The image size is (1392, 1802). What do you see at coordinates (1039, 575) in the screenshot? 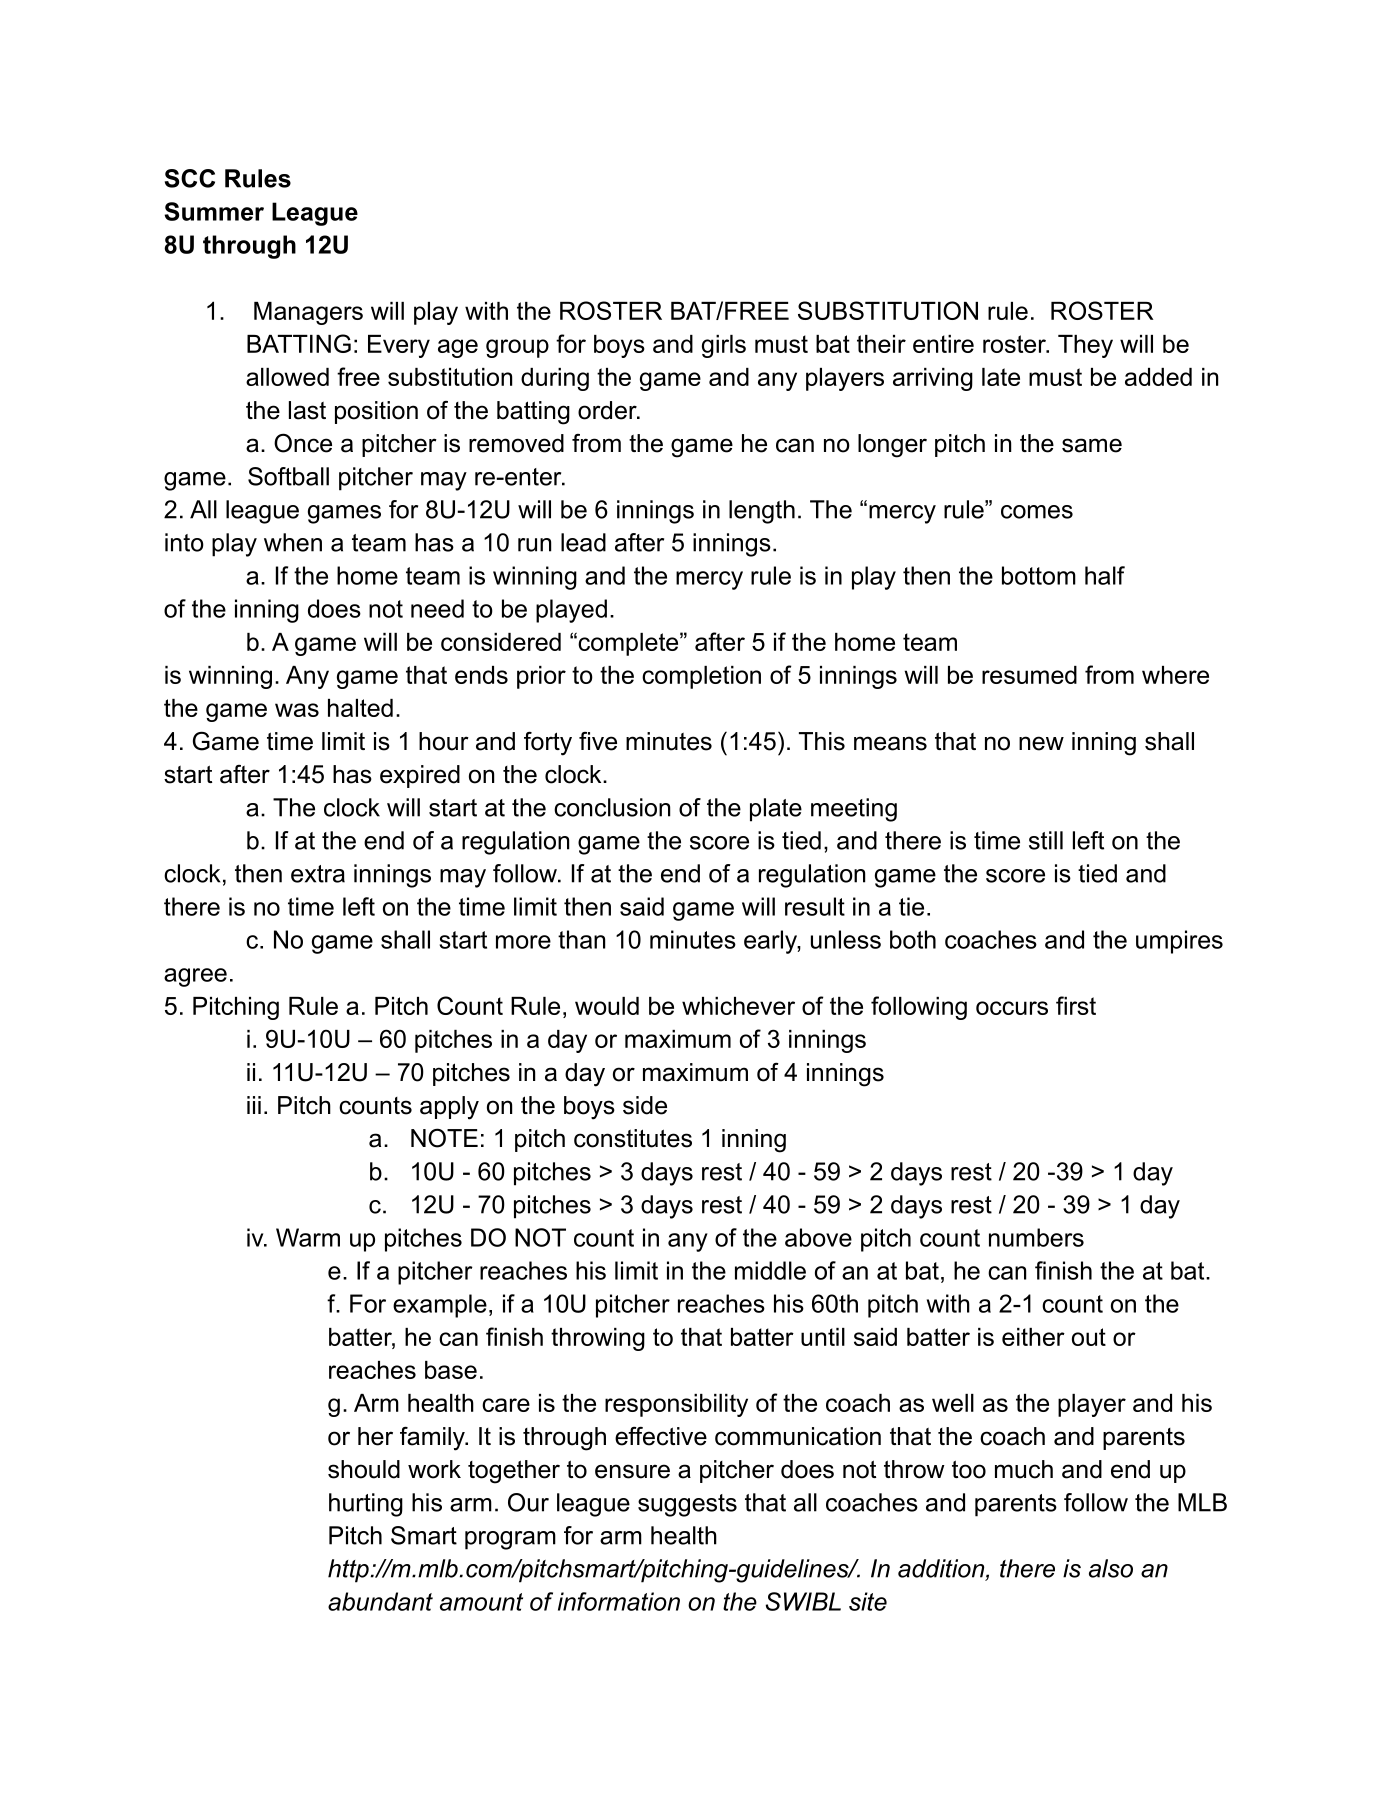
I see `bottom` at bounding box center [1039, 575].
